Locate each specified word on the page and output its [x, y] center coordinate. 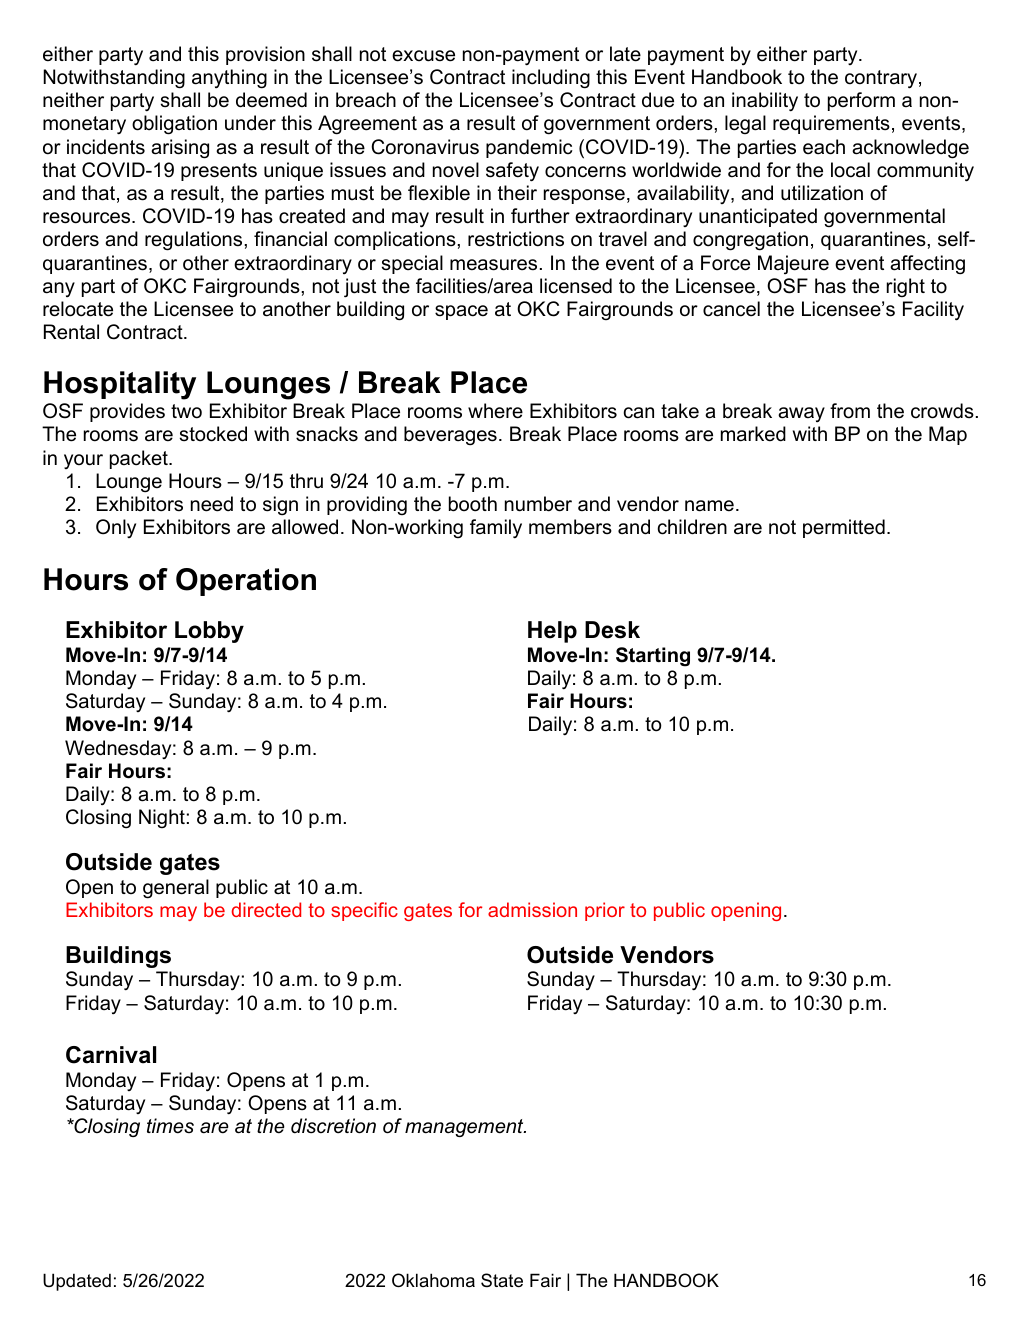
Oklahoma [433, 1280]
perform [861, 101]
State [502, 1280]
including [551, 79]
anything [229, 79]
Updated [77, 1282]
